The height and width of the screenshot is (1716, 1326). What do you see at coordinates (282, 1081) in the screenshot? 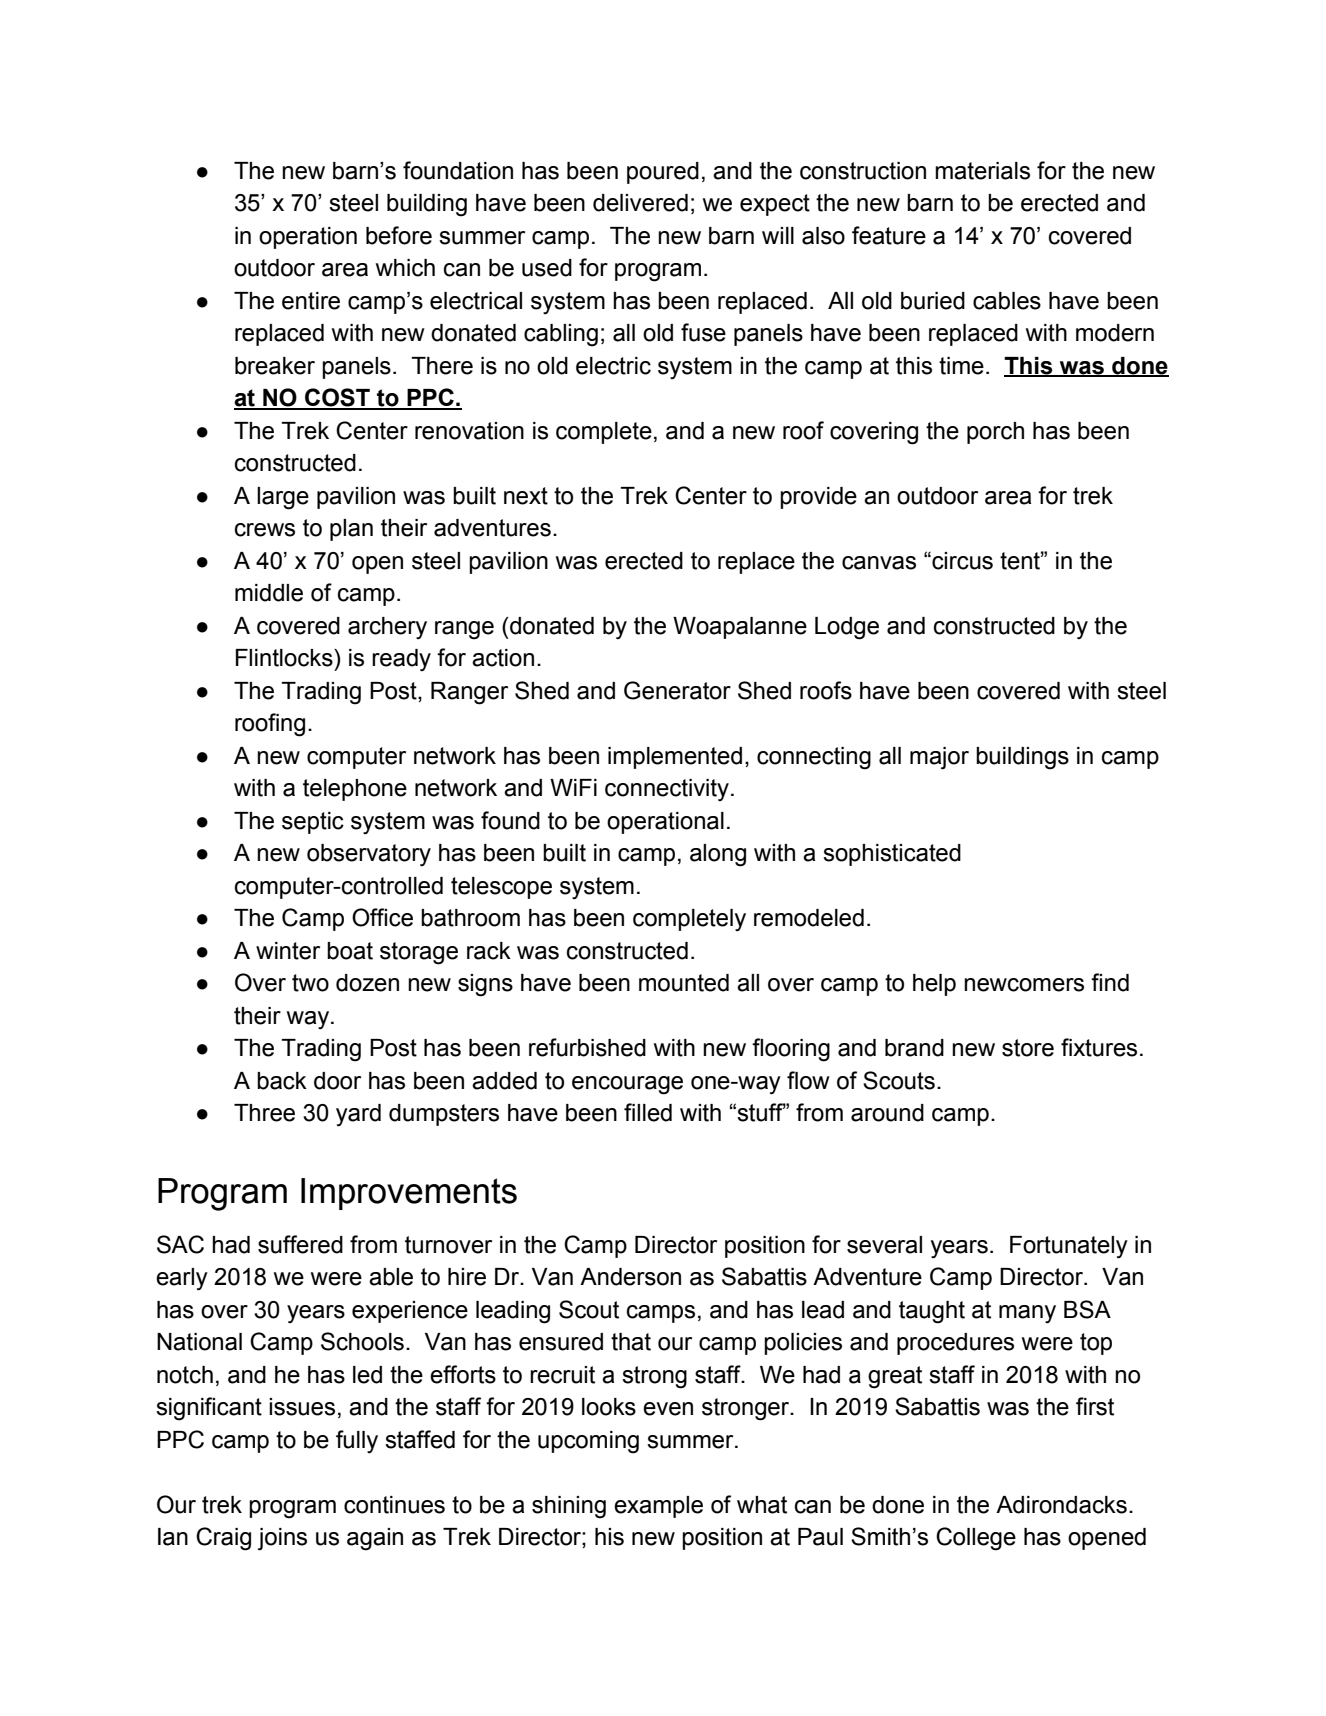
I see `back` at bounding box center [282, 1081].
